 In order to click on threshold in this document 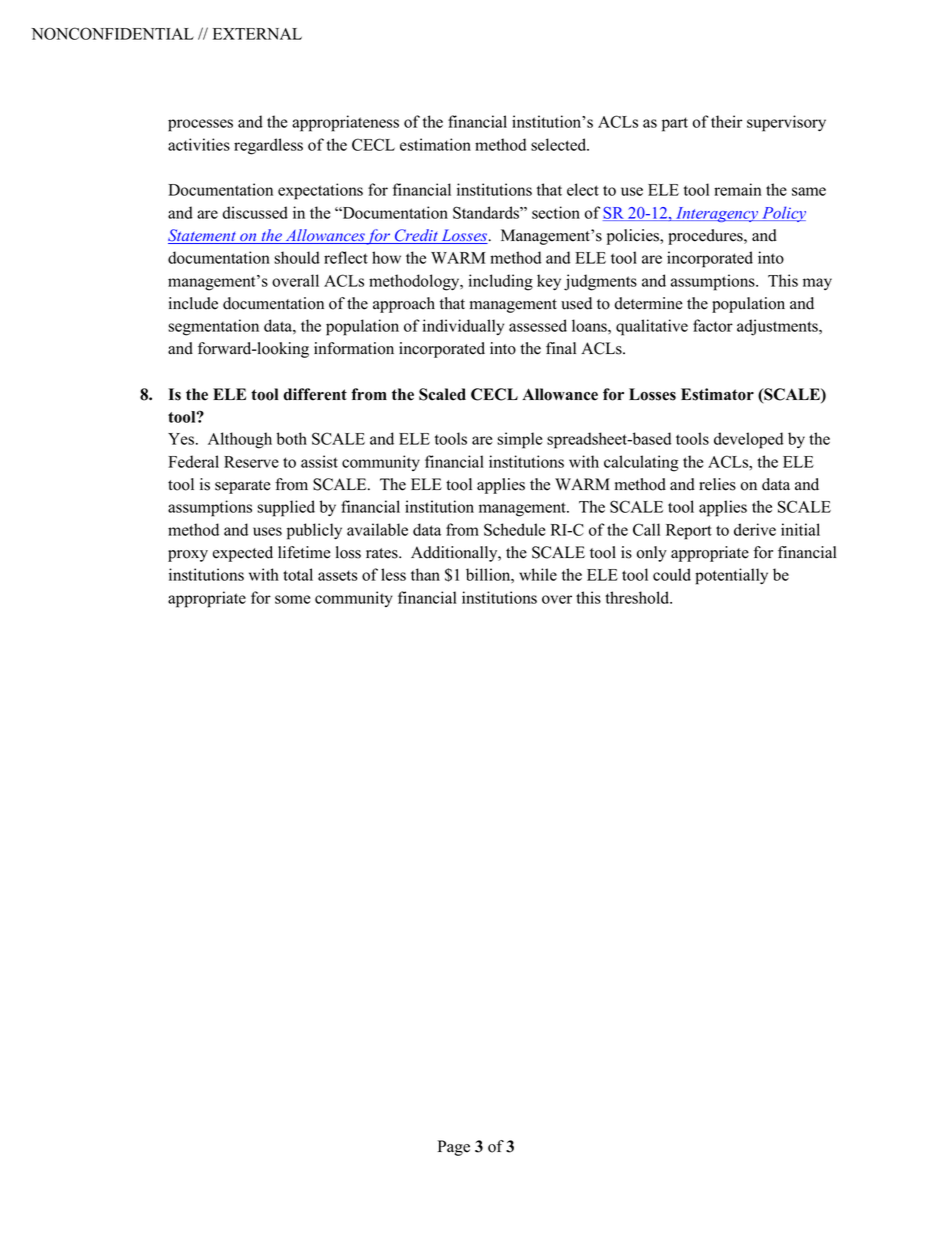, I will do `click(638, 597)`.
